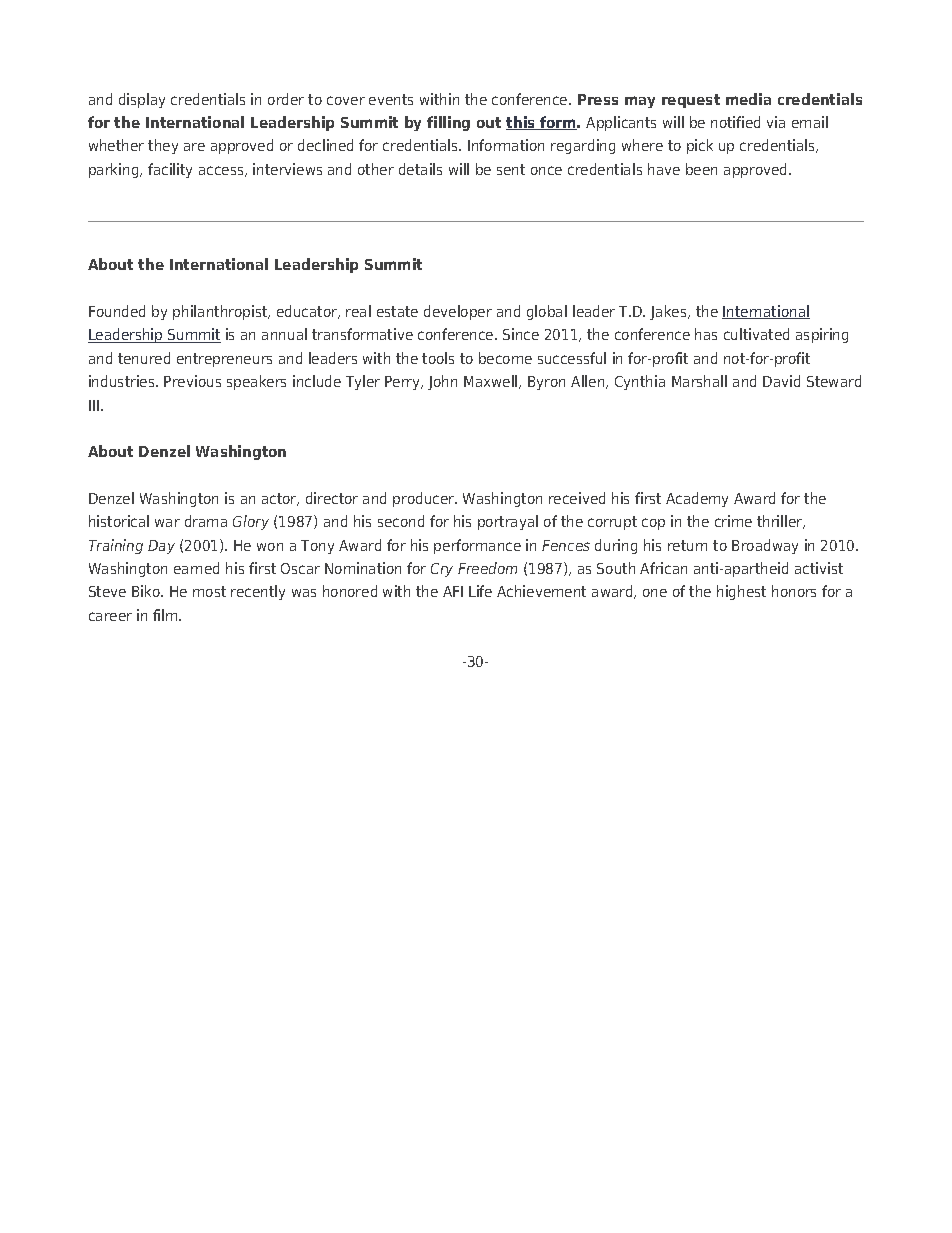  I want to click on David, so click(781, 381).
